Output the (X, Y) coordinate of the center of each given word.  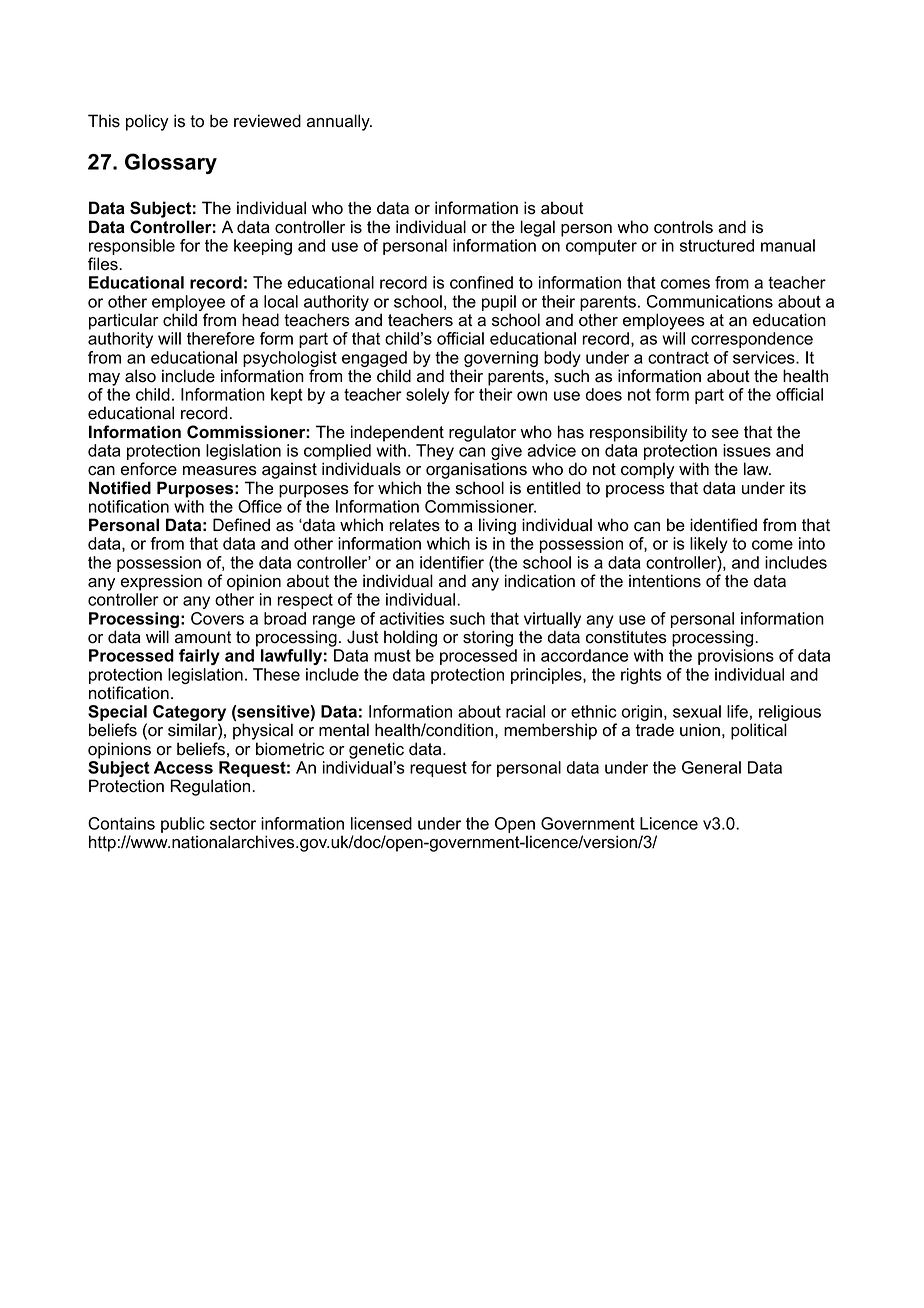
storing (488, 638)
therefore (221, 338)
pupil (499, 303)
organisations (476, 470)
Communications (710, 301)
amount (203, 637)
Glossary (171, 163)
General (711, 767)
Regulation (211, 787)
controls (683, 227)
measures (220, 471)
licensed (381, 823)
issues (747, 450)
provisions (736, 657)
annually (339, 122)
